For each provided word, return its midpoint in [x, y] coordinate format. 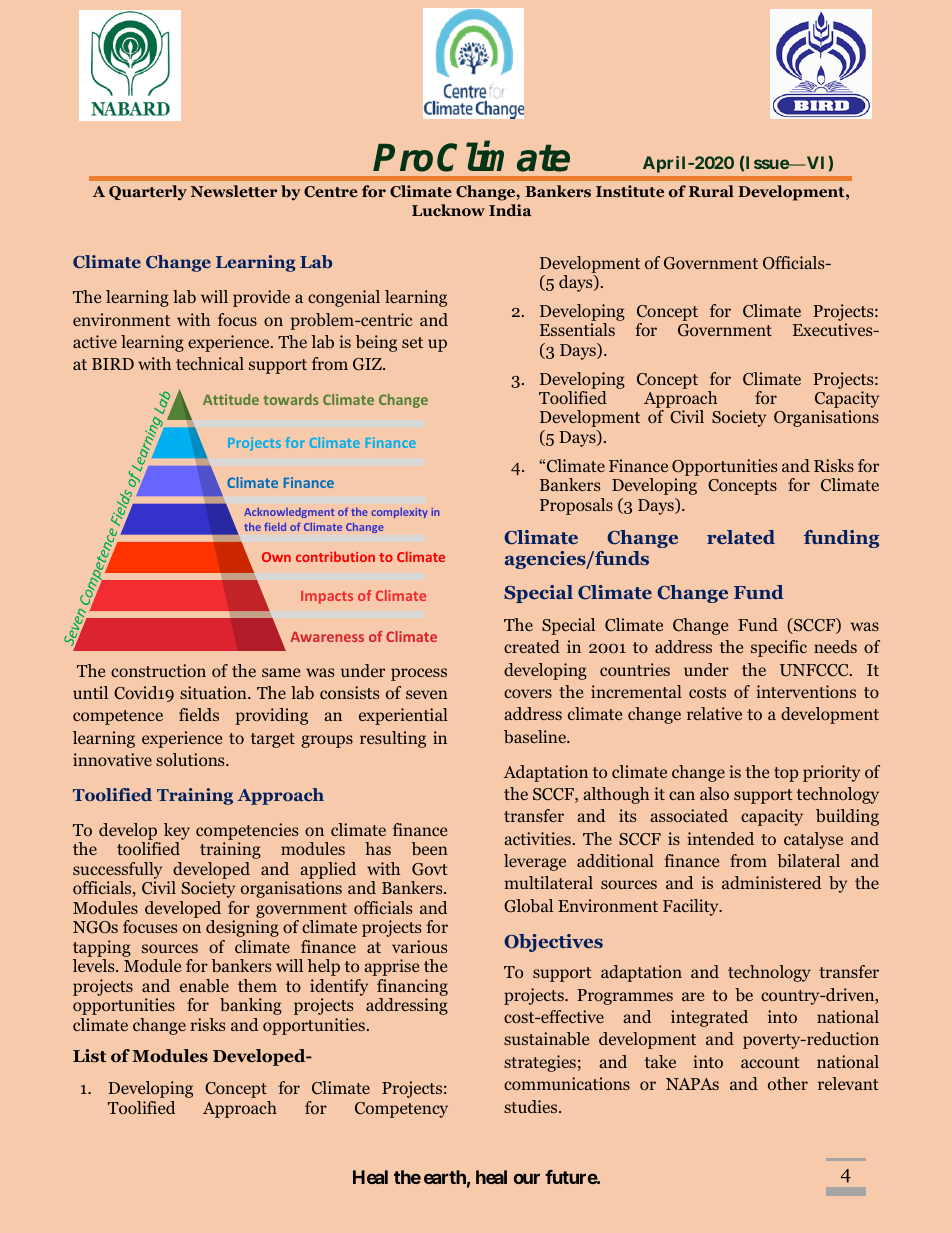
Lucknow [448, 210]
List [89, 1055]
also [714, 793]
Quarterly [148, 193]
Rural [711, 191]
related [741, 537]
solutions [191, 759]
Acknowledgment [289, 512]
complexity [399, 512]
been [430, 849]
